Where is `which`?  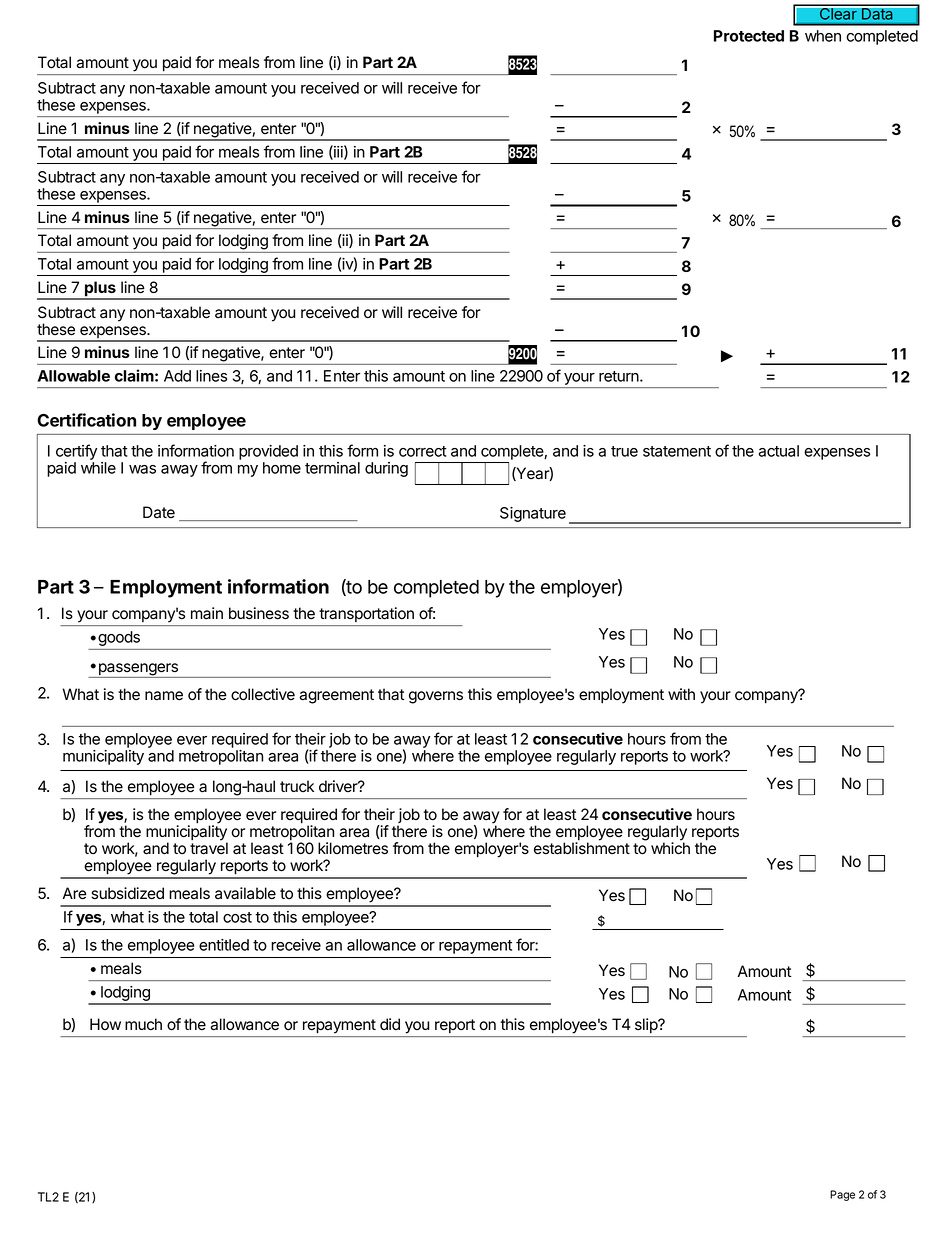 which is located at coordinates (670, 848).
